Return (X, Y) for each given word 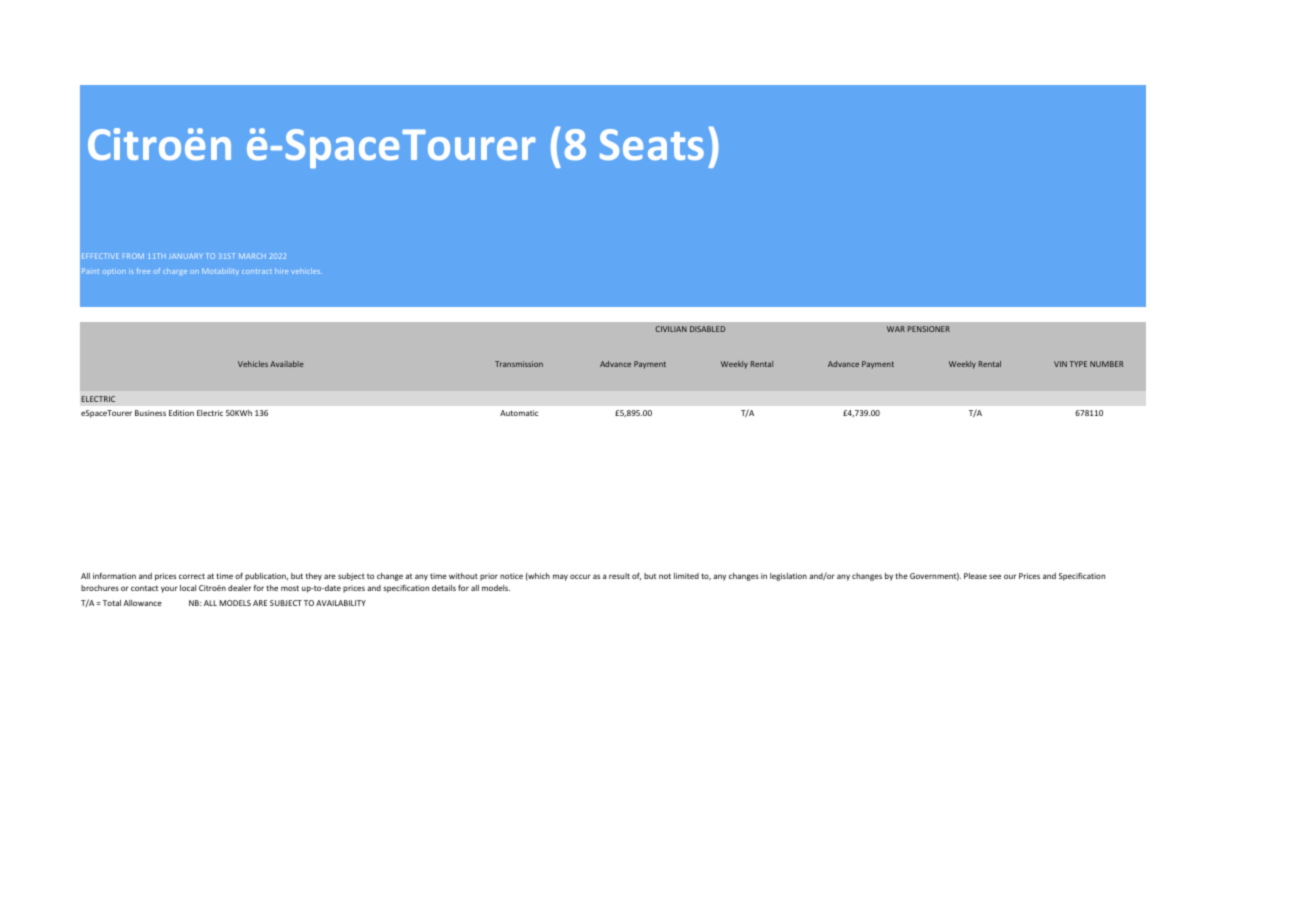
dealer (239, 588)
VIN (1060, 364)
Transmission (519, 364)
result (619, 576)
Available (287, 364)
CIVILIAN (671, 329)
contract (257, 271)
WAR (896, 329)
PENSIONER (929, 329)
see (995, 576)
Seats (652, 144)
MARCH (252, 256)
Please (975, 576)
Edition (181, 413)
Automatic (519, 413)
